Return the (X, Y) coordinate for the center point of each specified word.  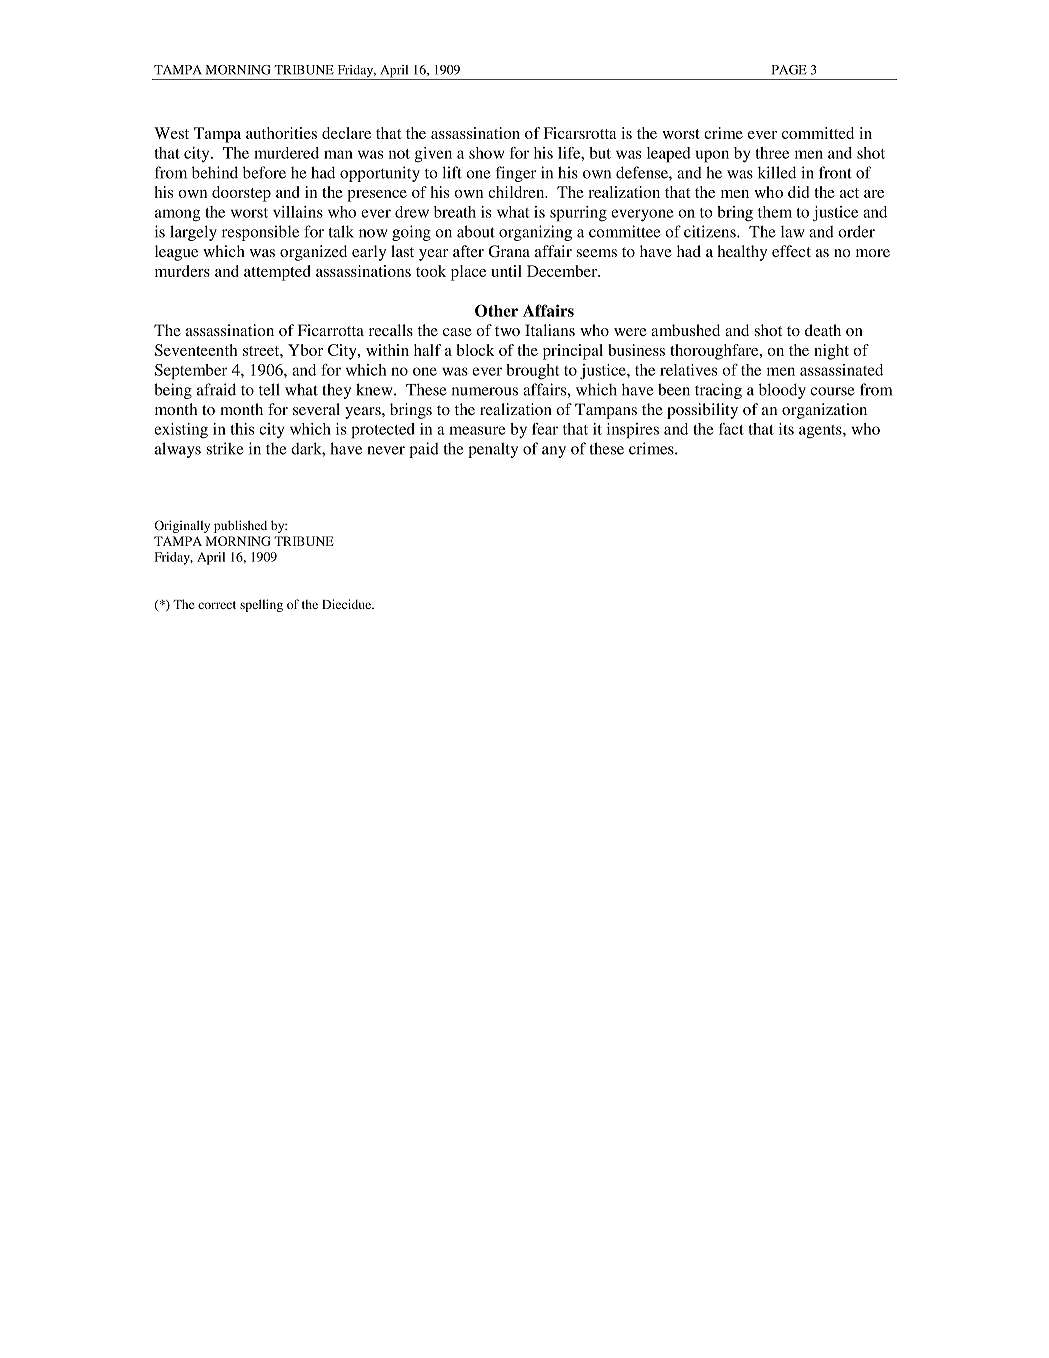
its (786, 429)
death (823, 330)
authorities (281, 133)
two (507, 331)
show (486, 153)
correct (217, 605)
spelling (261, 605)
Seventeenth (196, 350)
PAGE (789, 70)
